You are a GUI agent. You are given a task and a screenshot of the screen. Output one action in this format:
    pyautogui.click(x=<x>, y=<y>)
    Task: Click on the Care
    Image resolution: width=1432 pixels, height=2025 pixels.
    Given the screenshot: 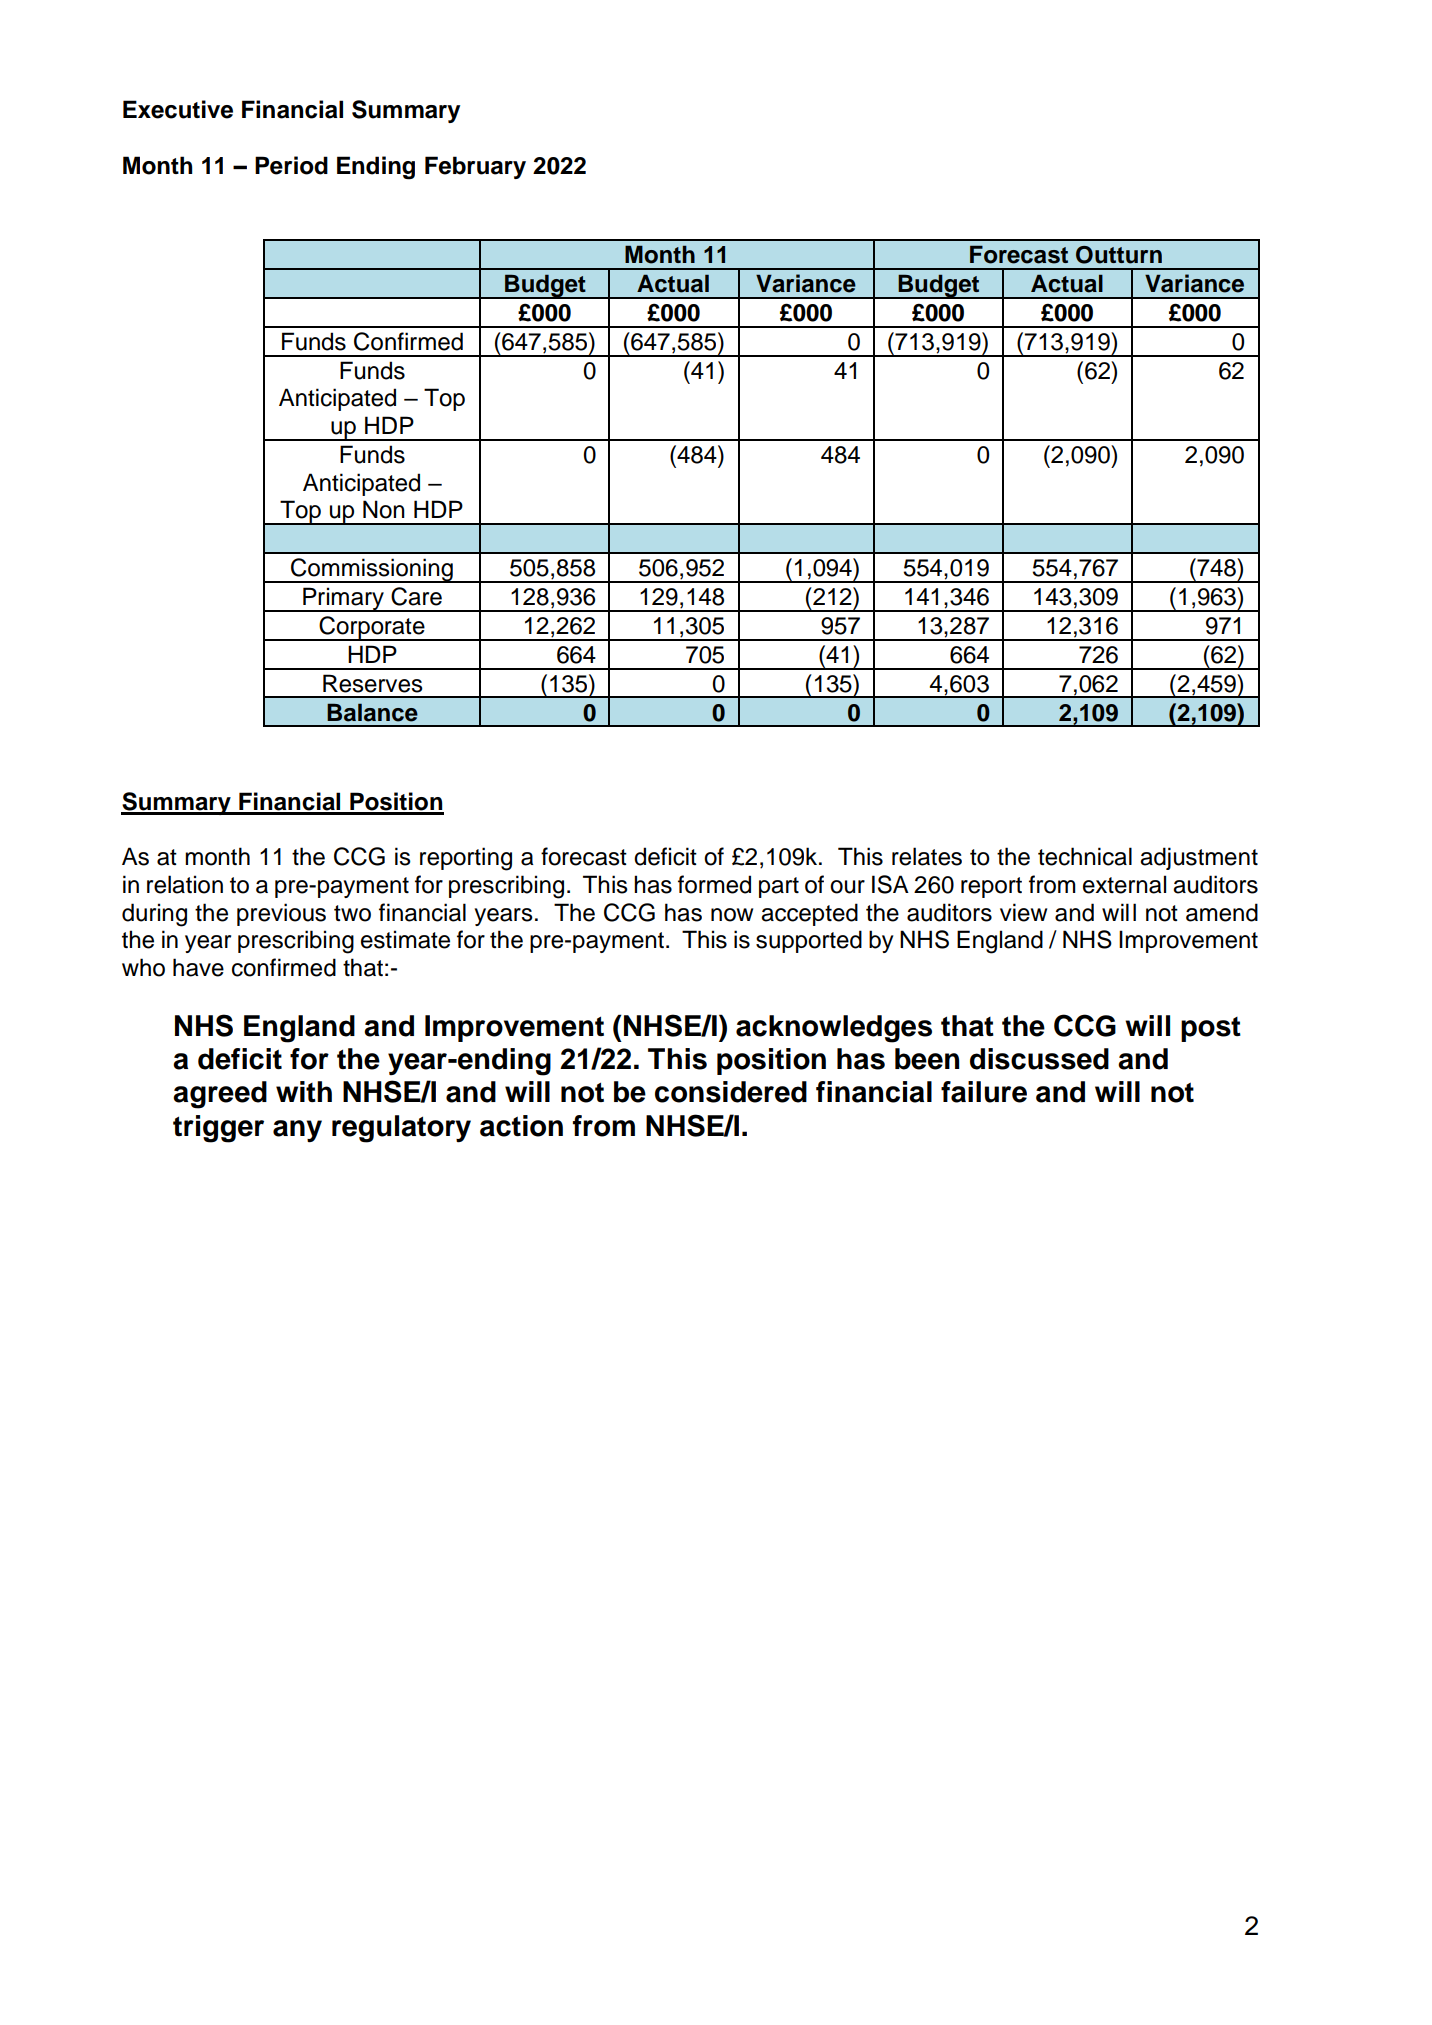 What is the action you would take?
    pyautogui.click(x=416, y=596)
